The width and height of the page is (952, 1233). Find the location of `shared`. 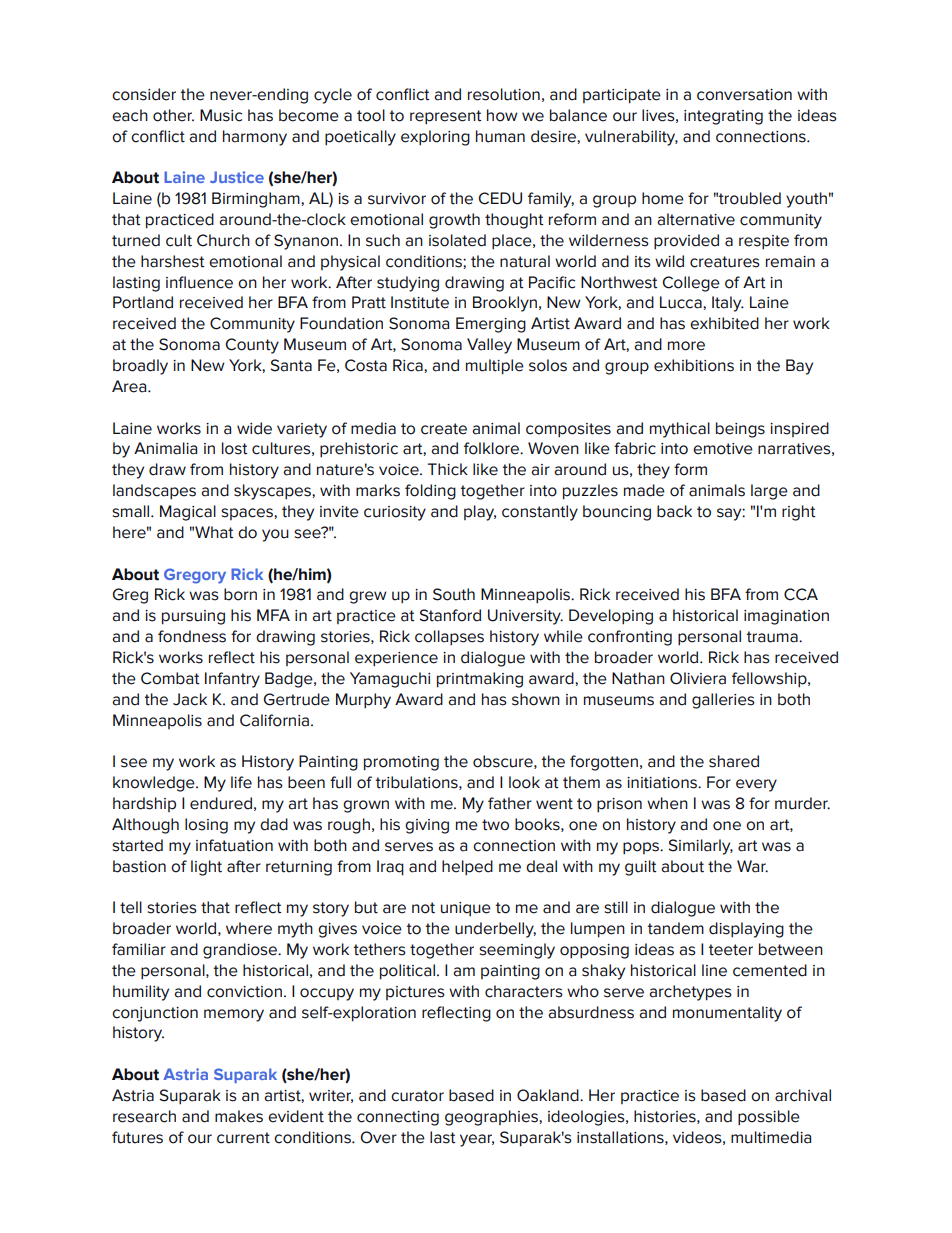

shared is located at coordinates (734, 761).
